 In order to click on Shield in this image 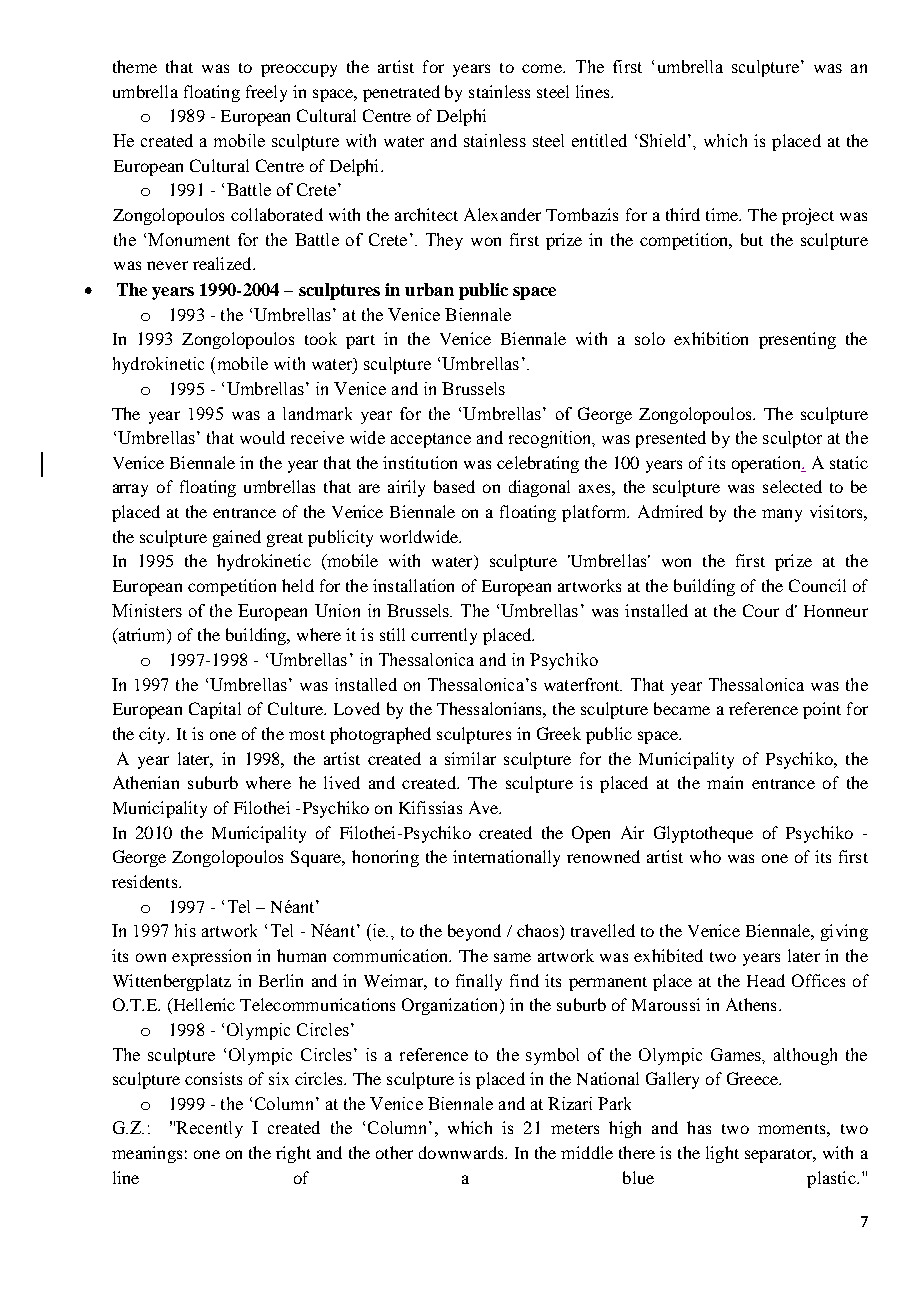, I will do `click(664, 140)`.
